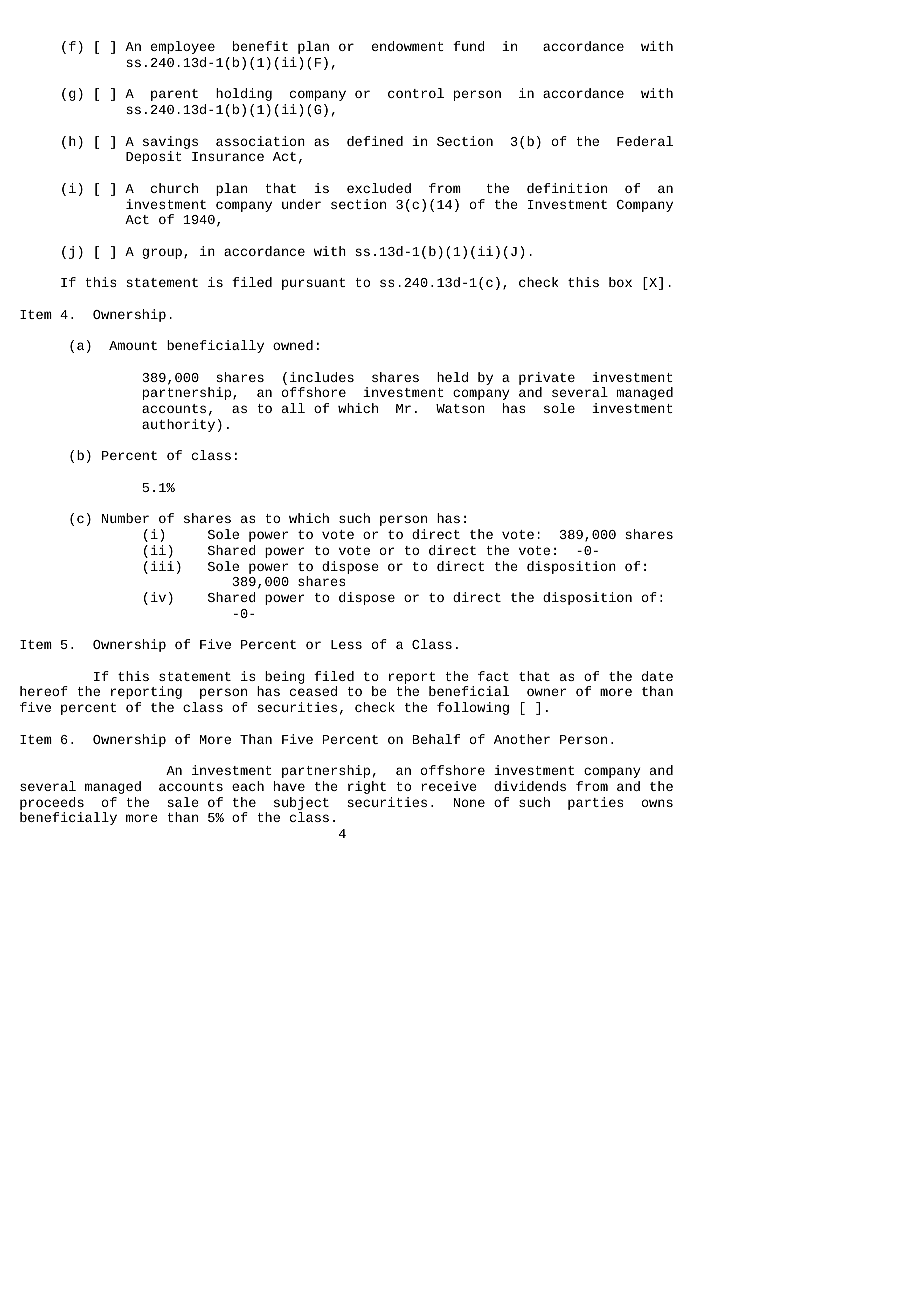  What do you see at coordinates (547, 380) in the screenshot?
I see `private` at bounding box center [547, 380].
